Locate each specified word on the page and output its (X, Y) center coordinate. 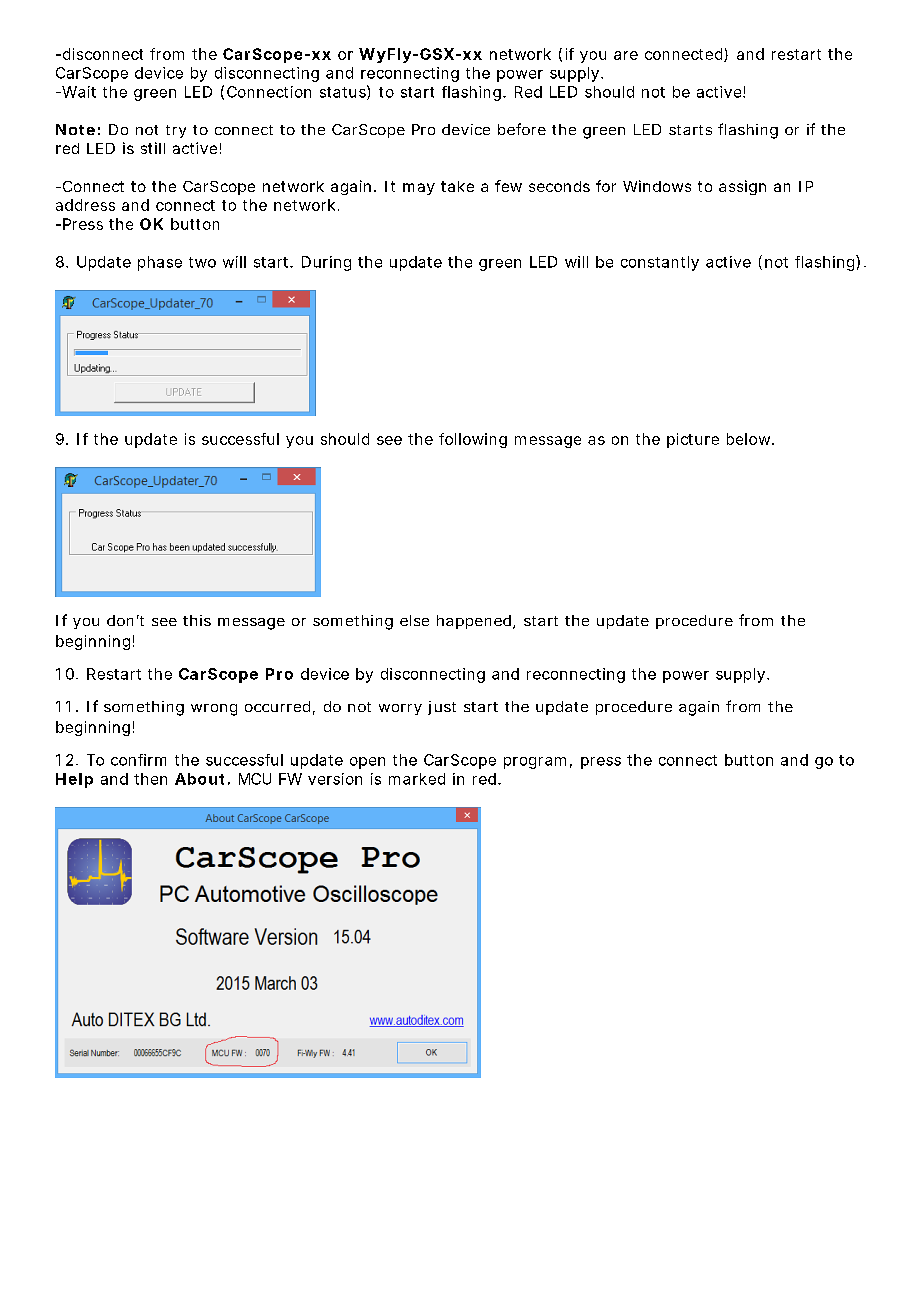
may (419, 189)
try (176, 131)
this (197, 620)
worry (400, 709)
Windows (657, 186)
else (414, 620)
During (326, 263)
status (343, 92)
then (150, 779)
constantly (660, 263)
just (442, 708)
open (367, 763)
